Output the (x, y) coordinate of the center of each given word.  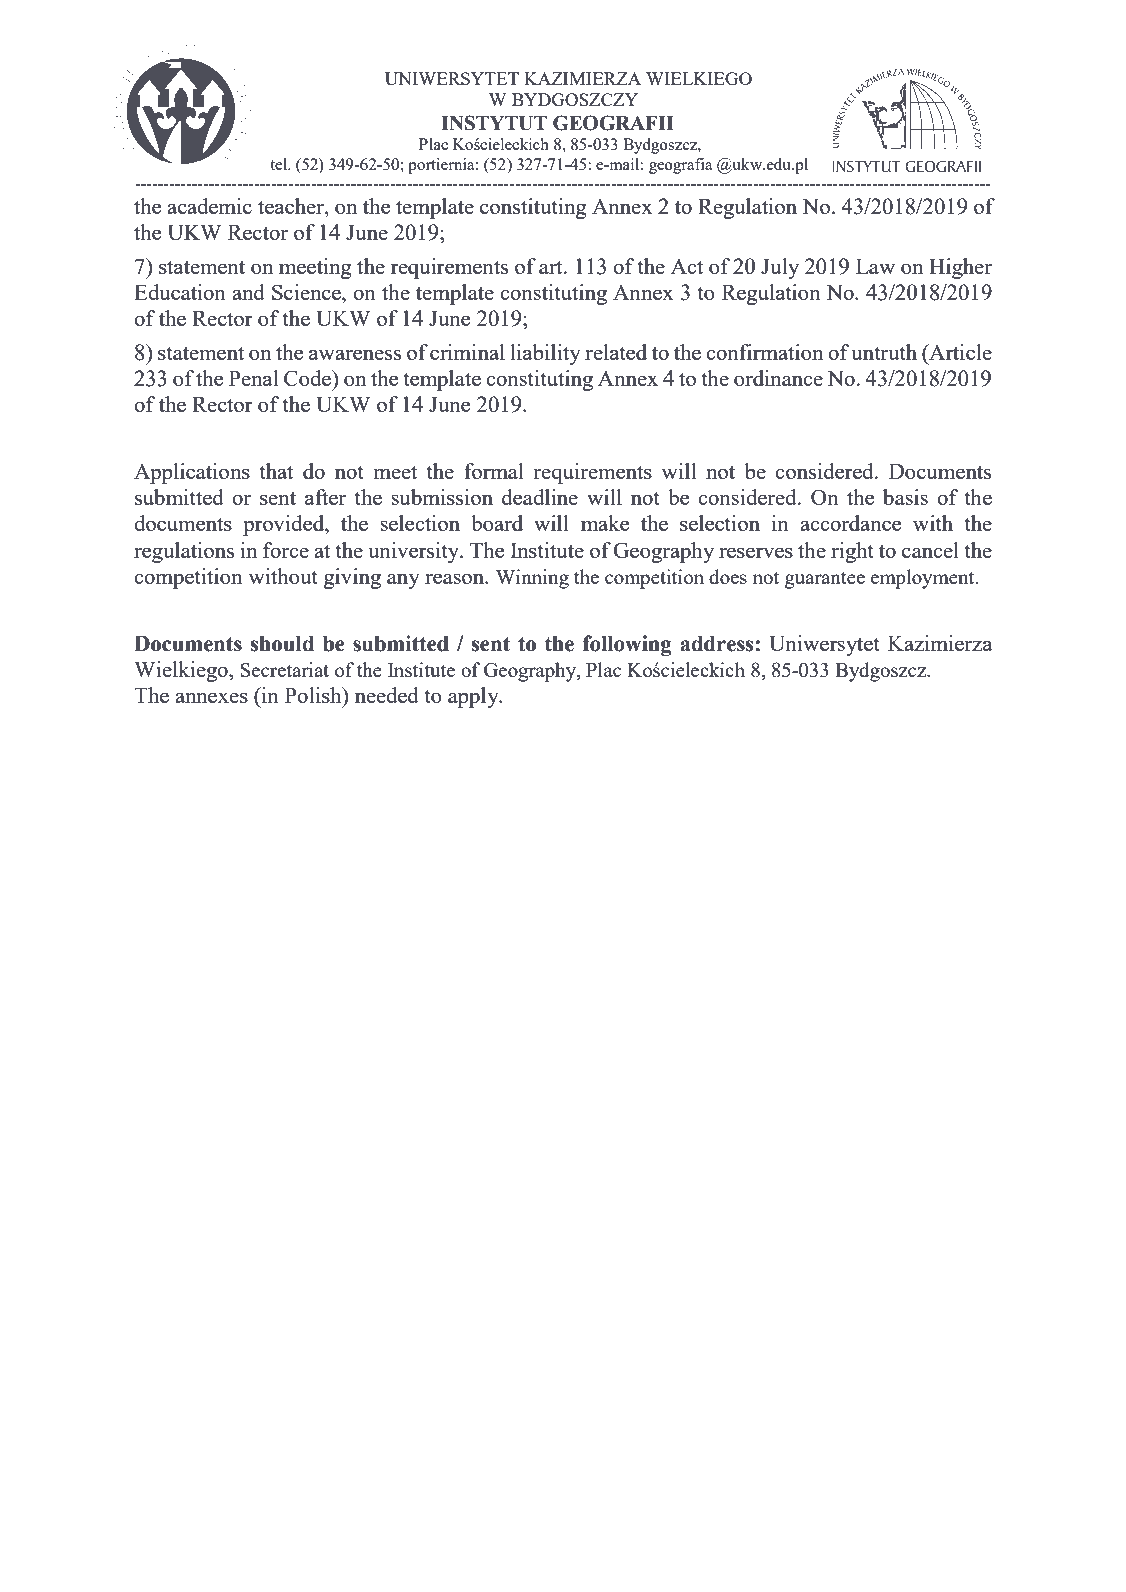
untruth (884, 352)
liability (545, 354)
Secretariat (285, 669)
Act (687, 266)
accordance (850, 523)
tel (280, 164)
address (716, 643)
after (325, 497)
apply (474, 697)
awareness (355, 354)
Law (875, 266)
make (605, 523)
